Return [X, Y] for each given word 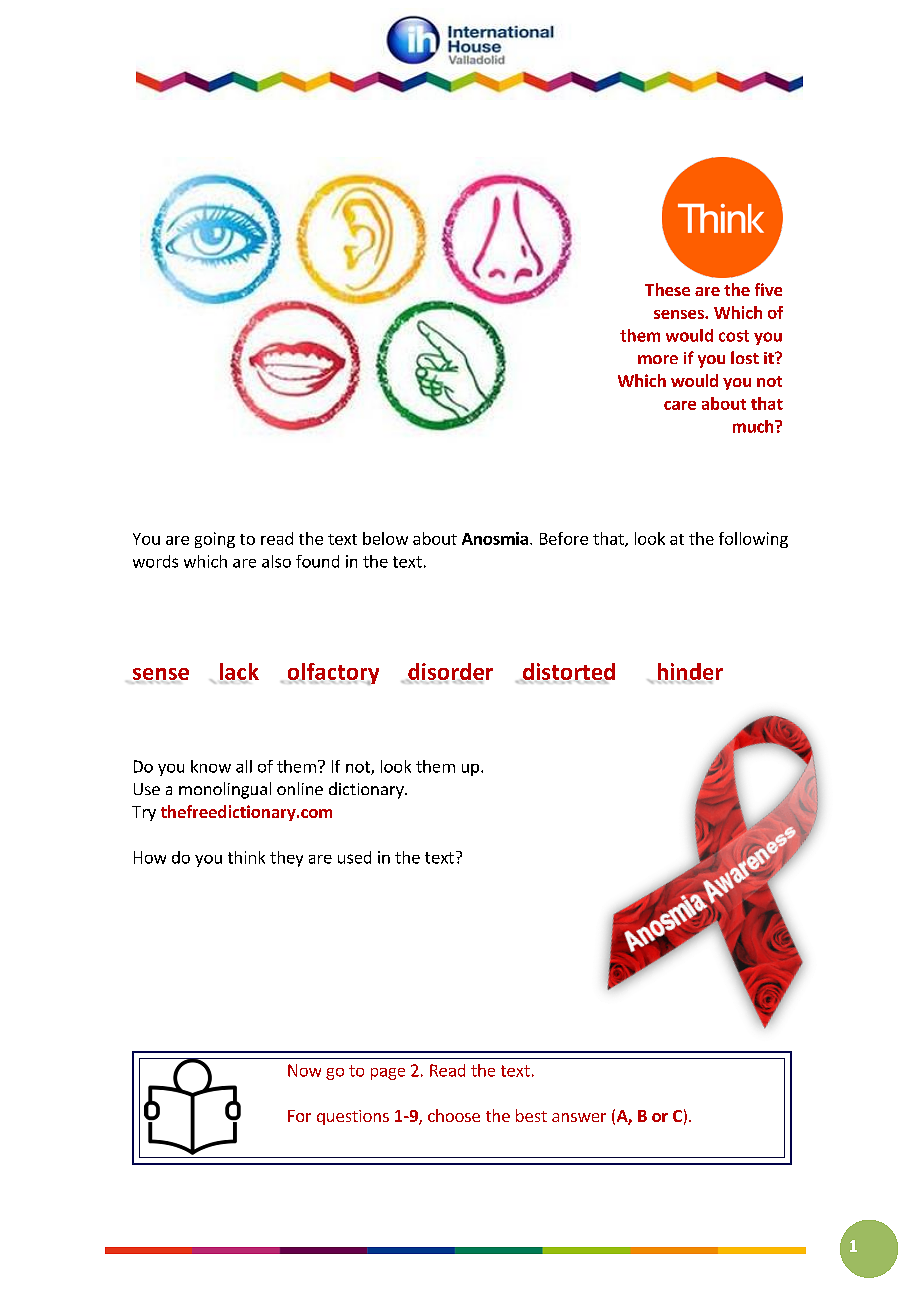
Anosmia [495, 538]
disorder [450, 672]
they [286, 859]
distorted [568, 672]
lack [239, 672]
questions [353, 1117]
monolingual [225, 790]
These [667, 289]
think [246, 857]
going [215, 540]
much [754, 426]
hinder [690, 672]
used [354, 857]
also [276, 561]
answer [579, 1117]
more [658, 359]
